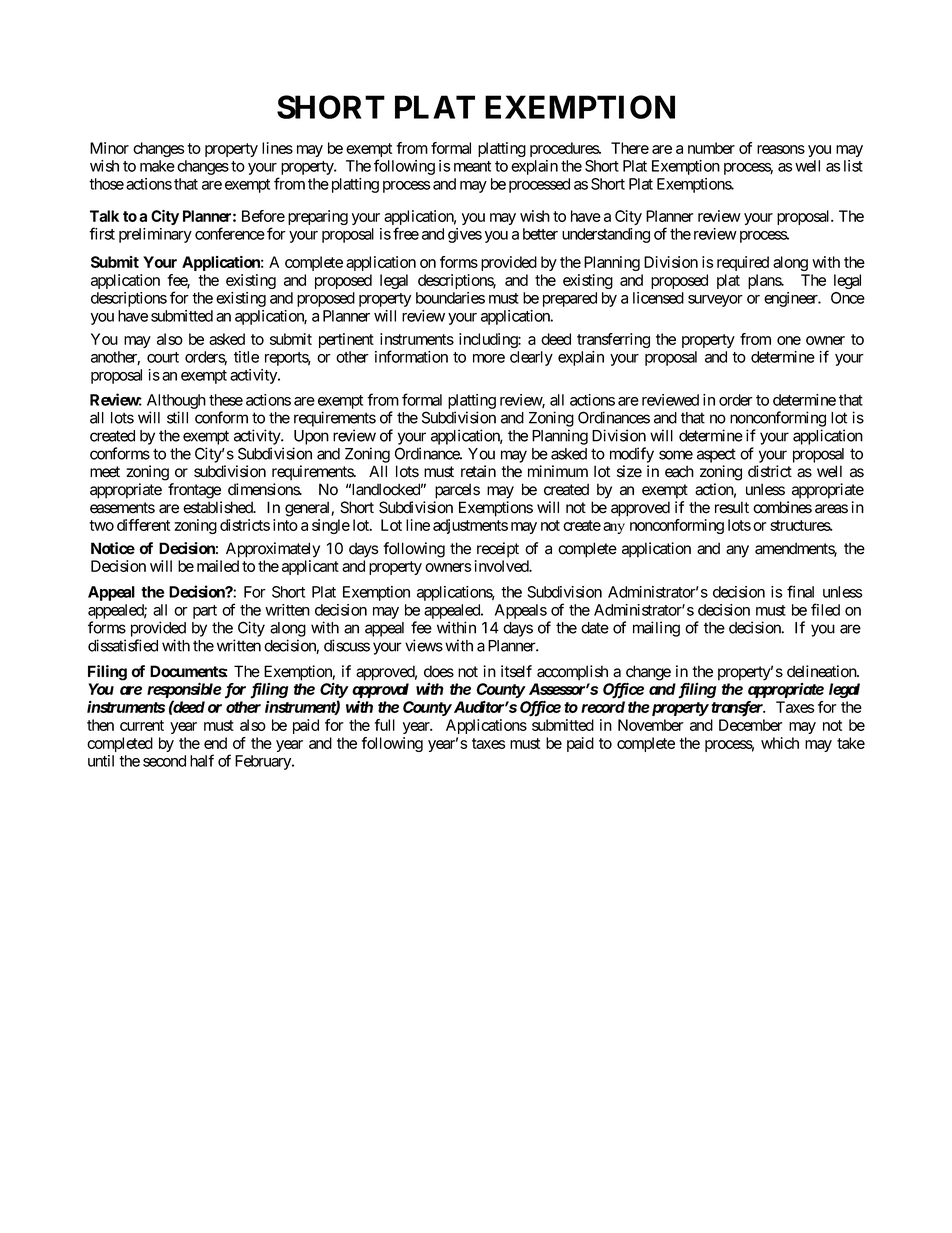 The height and width of the screenshot is (1233, 952). Describe the element at coordinates (780, 743) in the screenshot. I see `which` at that location.
